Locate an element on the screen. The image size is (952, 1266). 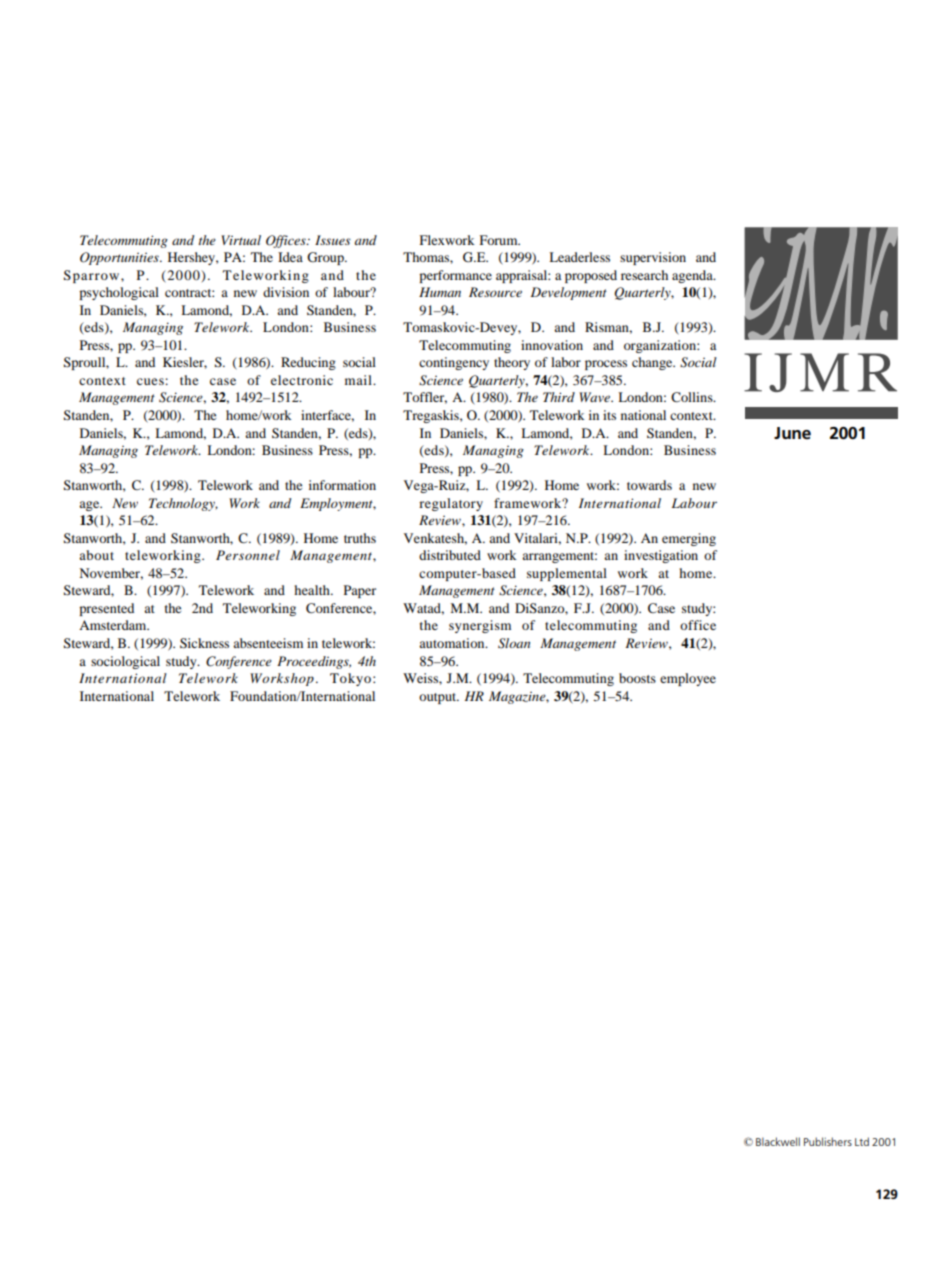
employee is located at coordinates (688, 679).
